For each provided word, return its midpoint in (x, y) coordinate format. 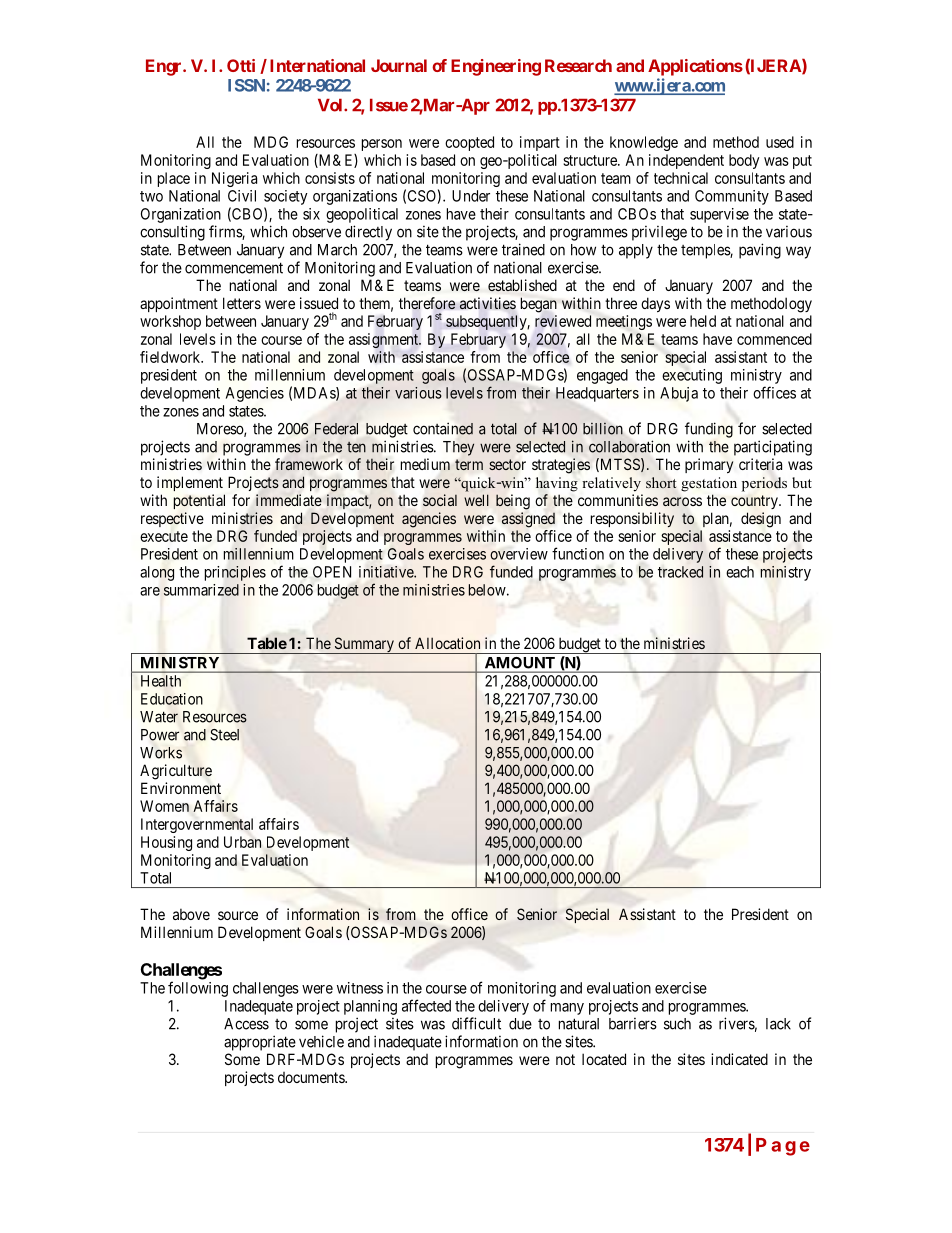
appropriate (260, 1043)
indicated (739, 1059)
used (780, 142)
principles (235, 573)
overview (519, 554)
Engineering (496, 67)
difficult (476, 1023)
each (740, 572)
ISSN (246, 85)
